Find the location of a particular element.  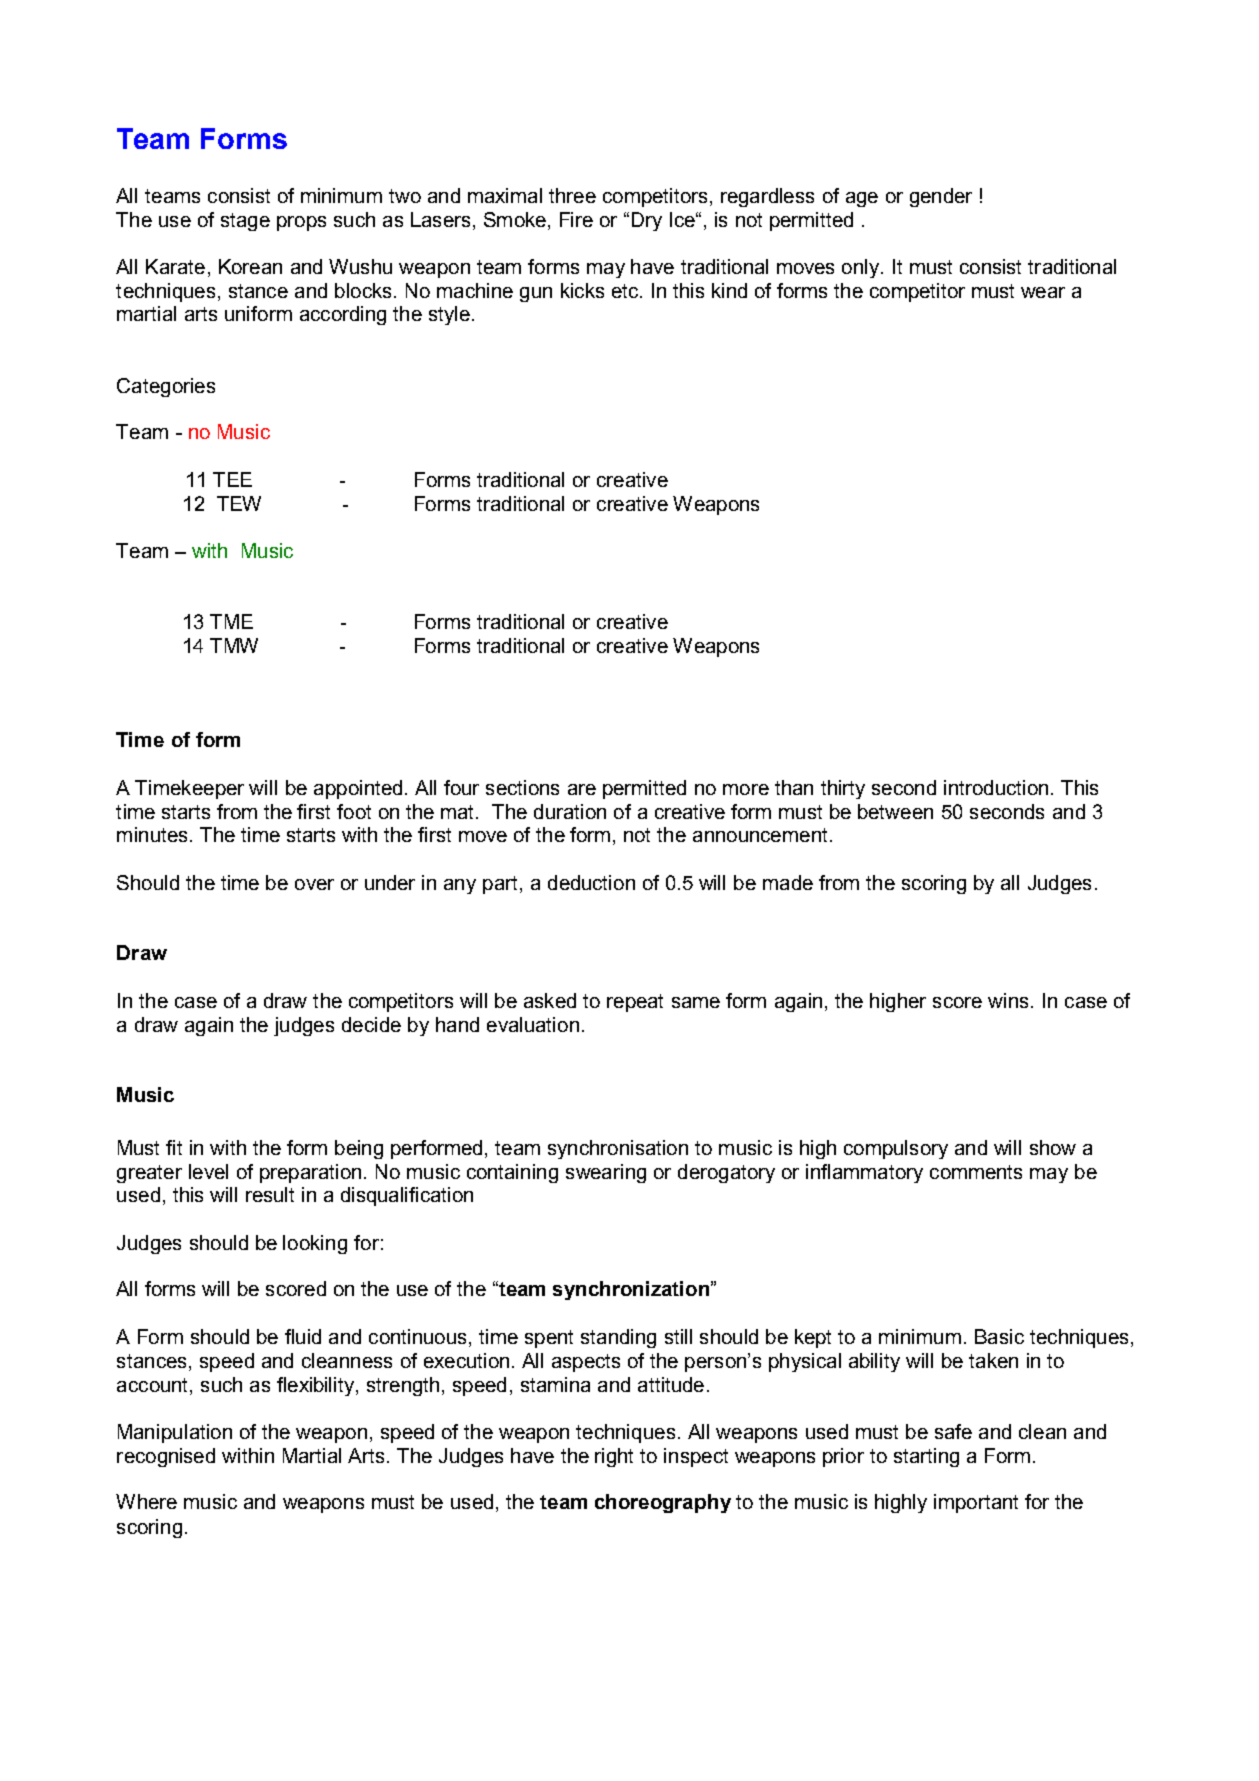

starting is located at coordinates (926, 1457).
